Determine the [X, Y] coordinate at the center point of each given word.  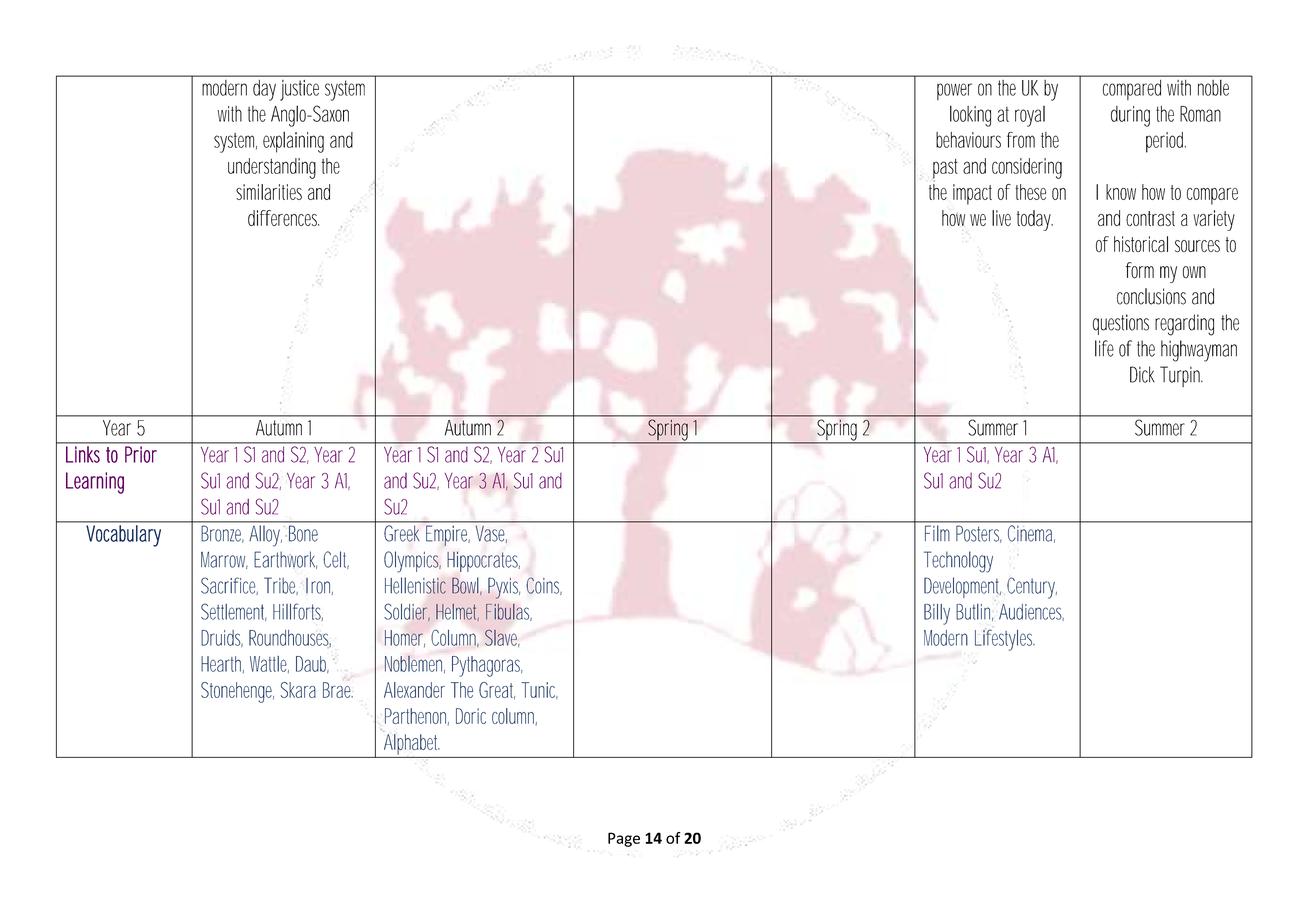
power [954, 91]
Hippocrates [483, 561]
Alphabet [412, 745]
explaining [293, 142]
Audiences [1031, 612]
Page [624, 839]
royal [1030, 116]
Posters [978, 534]
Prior [141, 454]
